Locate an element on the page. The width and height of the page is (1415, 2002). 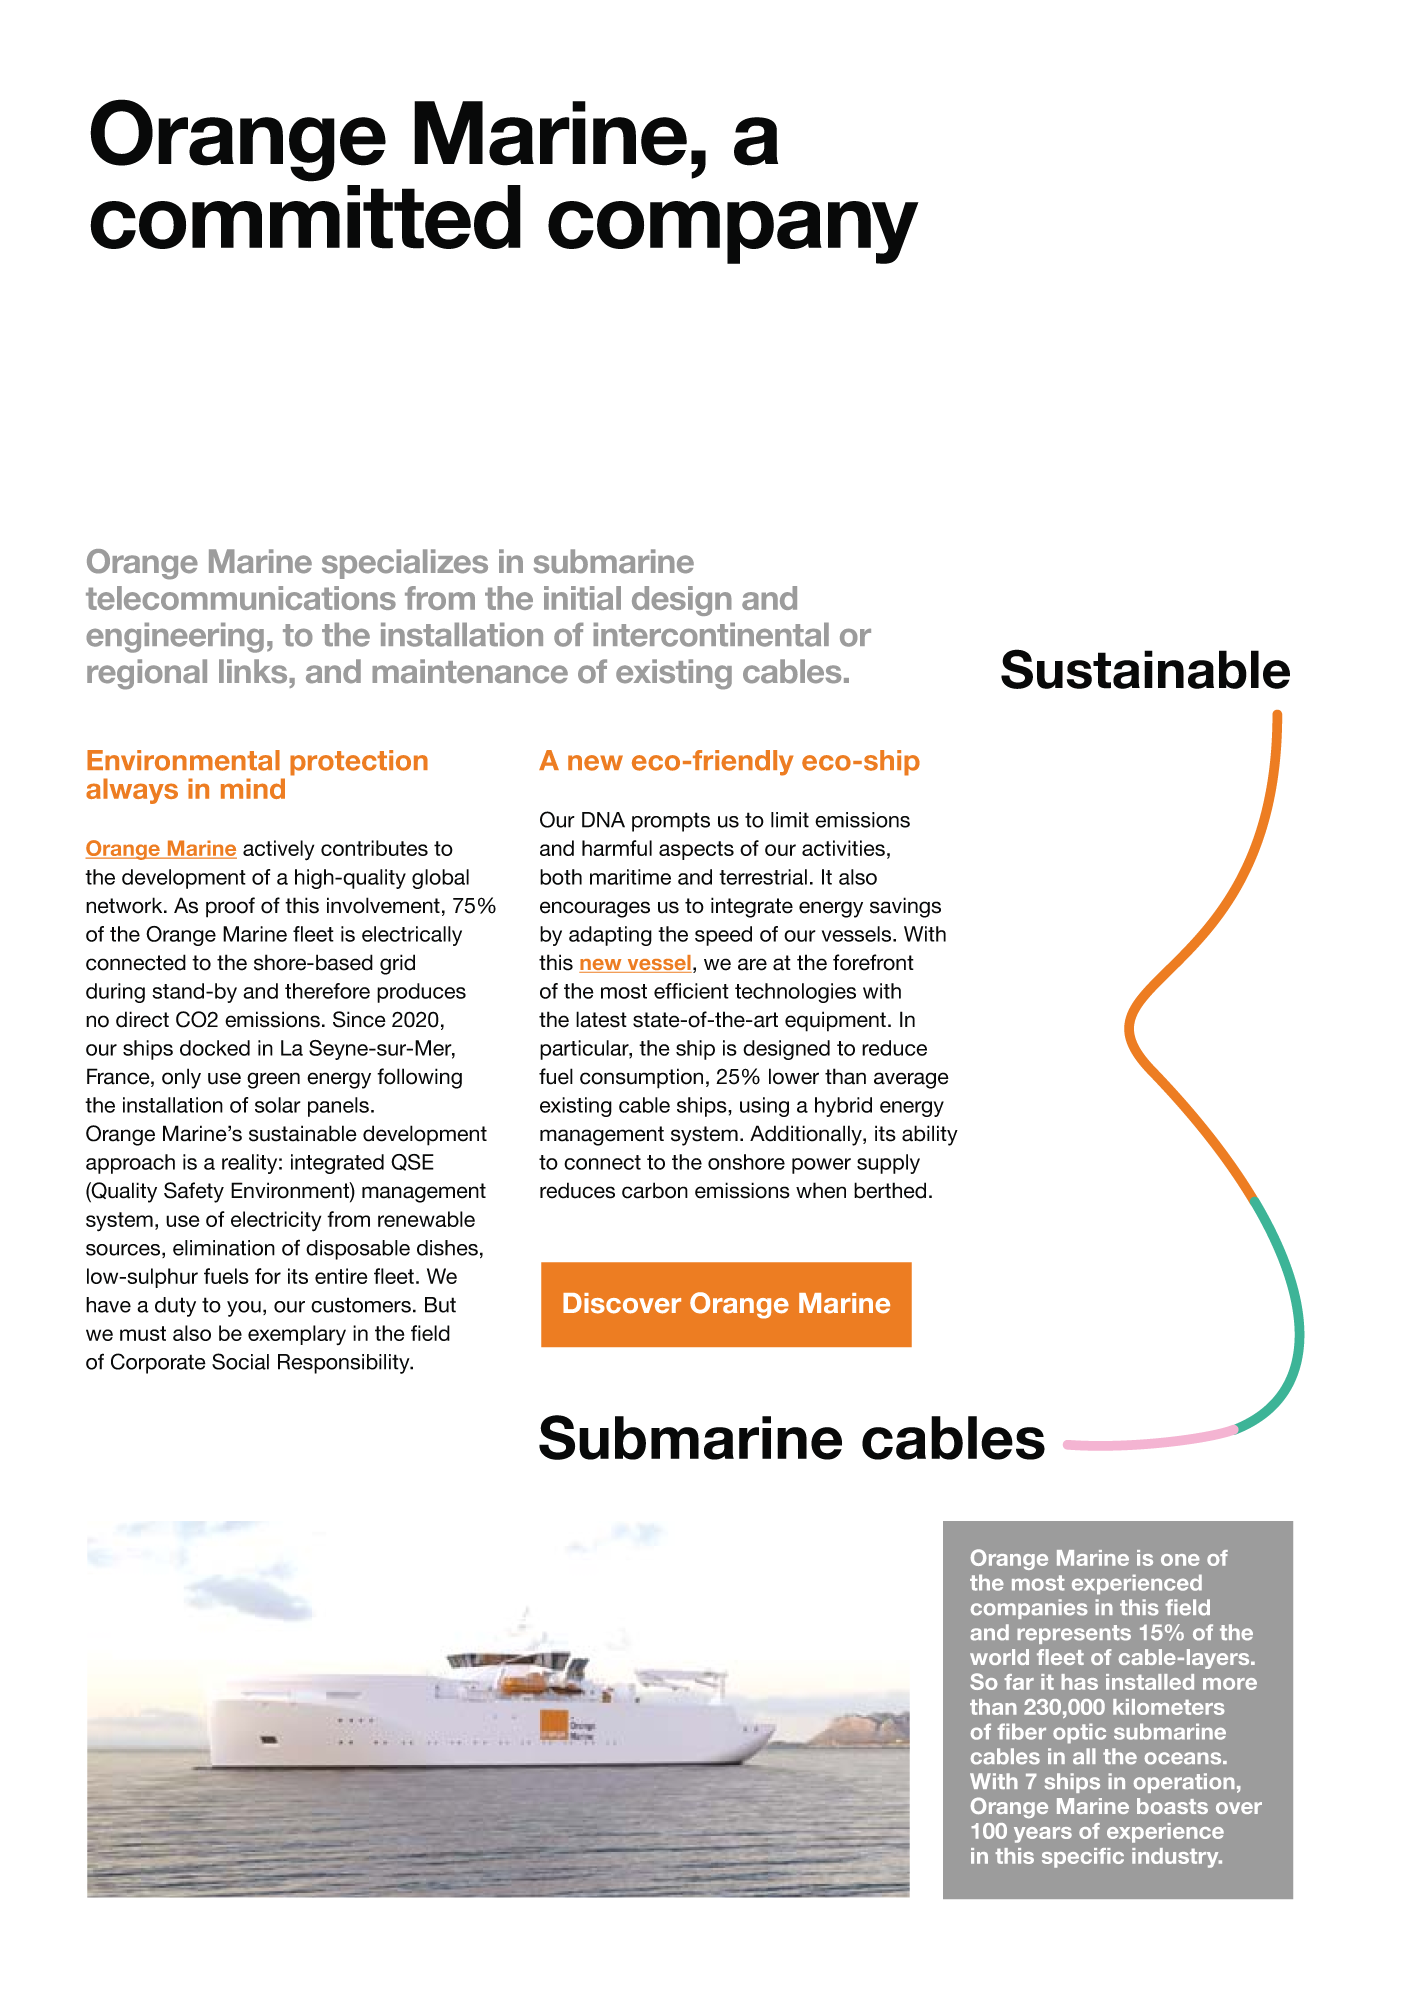
fiber is located at coordinates (1021, 1731).
